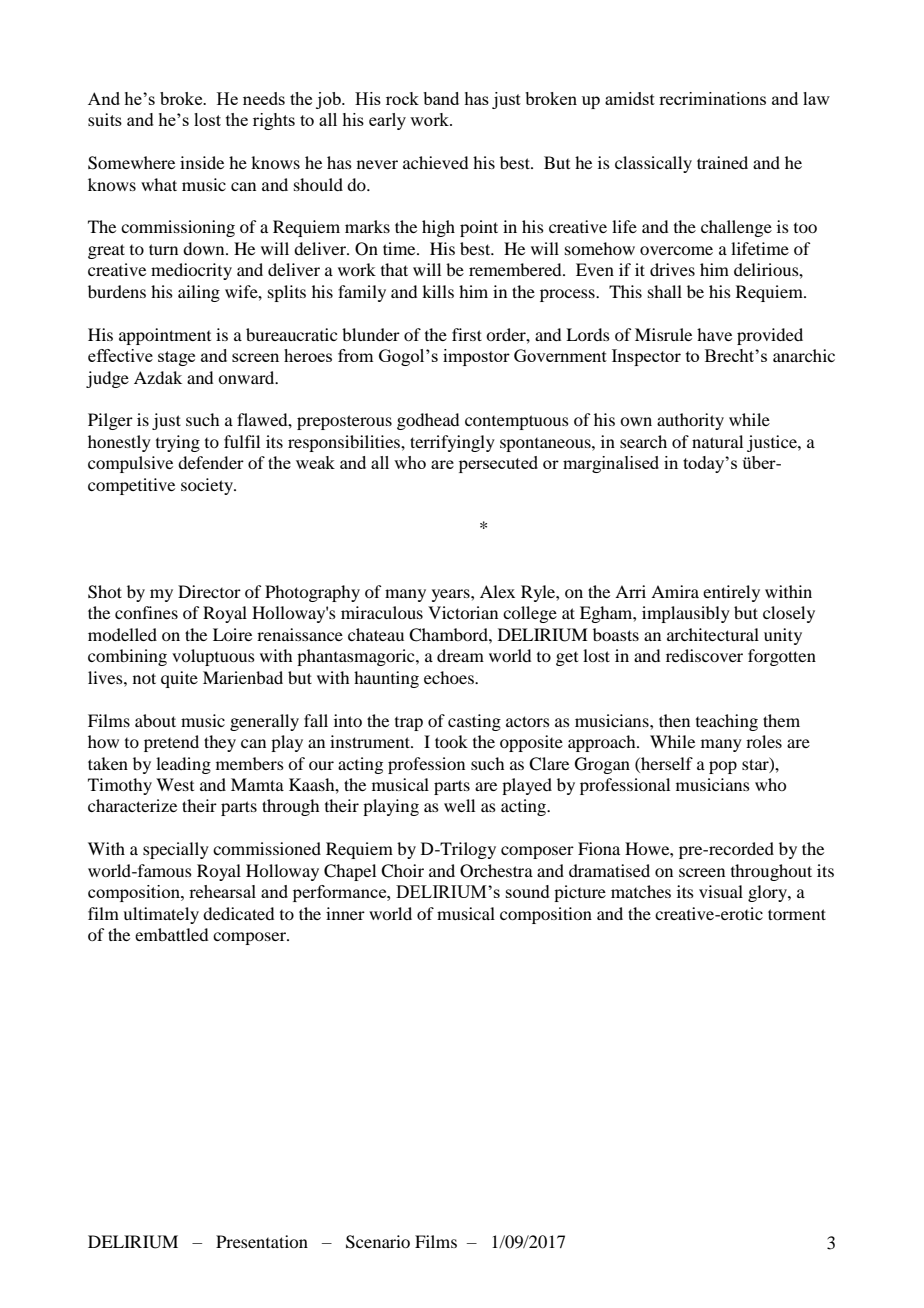 Image resolution: width=924 pixels, height=1308 pixels. I want to click on Presentation, so click(262, 1241).
